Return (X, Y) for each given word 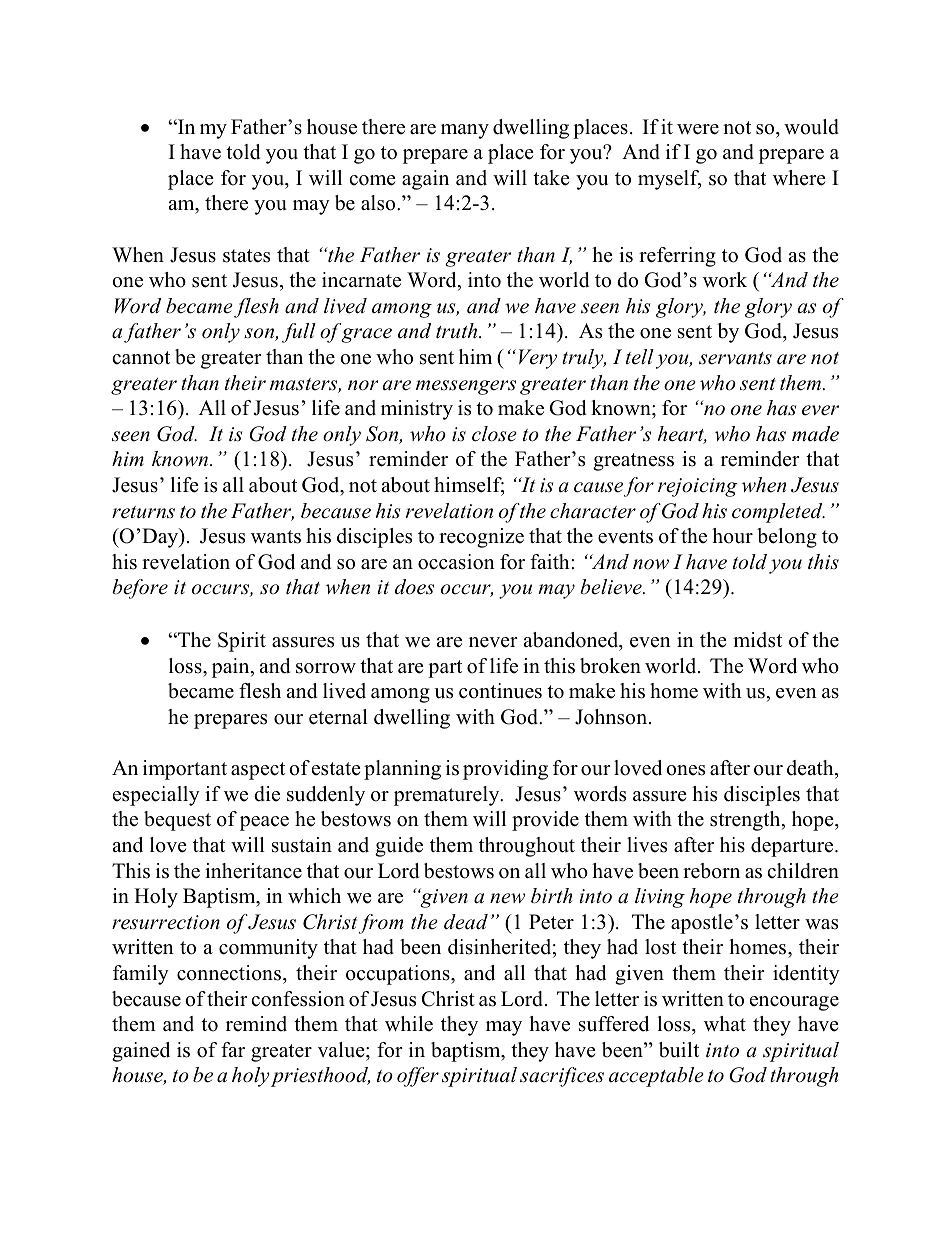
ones (685, 770)
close (494, 434)
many (465, 131)
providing (505, 770)
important (185, 770)
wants (276, 537)
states (246, 256)
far (233, 1049)
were (698, 129)
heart (682, 435)
